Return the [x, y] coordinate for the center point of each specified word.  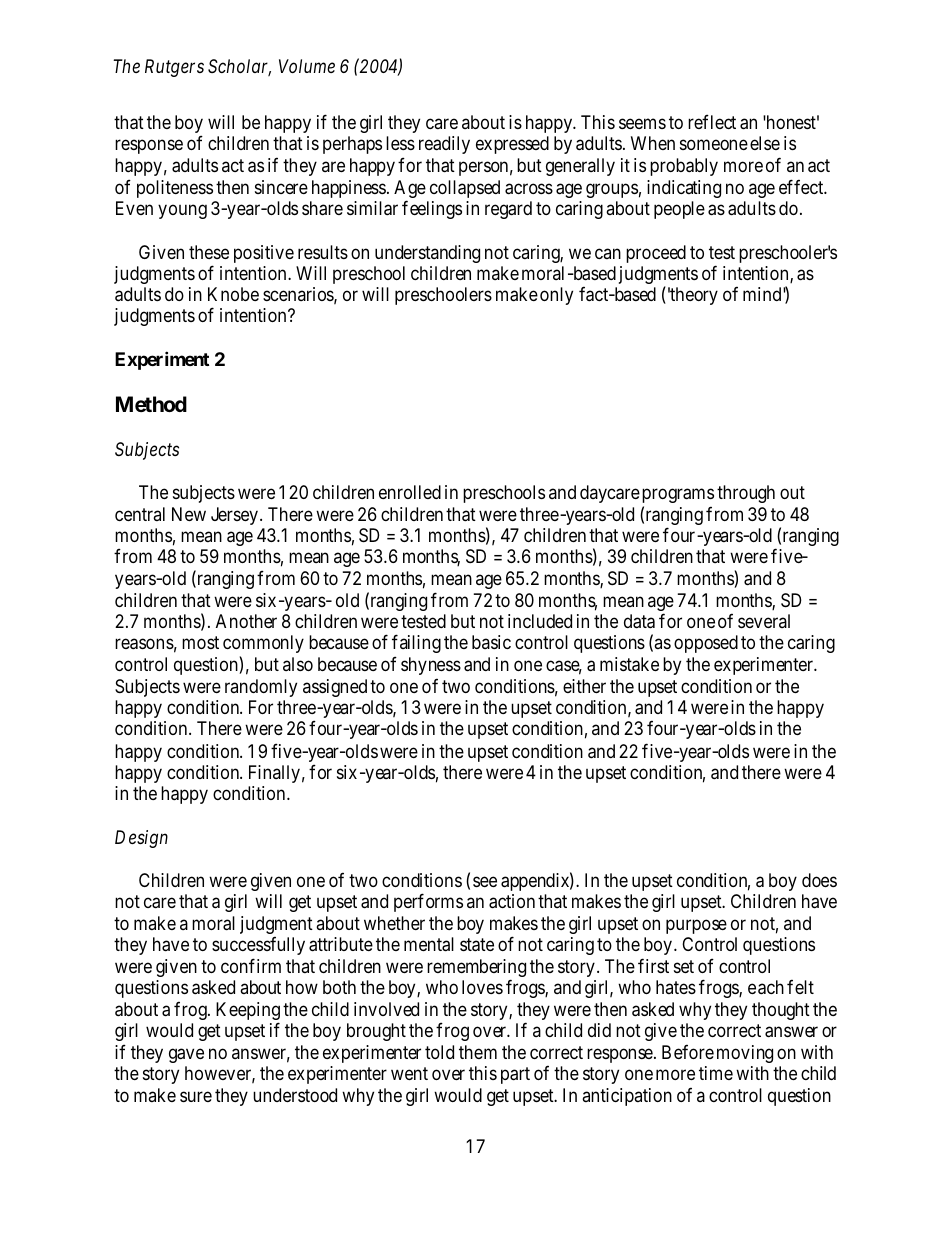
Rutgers [174, 68]
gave [186, 1056]
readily [444, 145]
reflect [712, 121]
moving [745, 1054]
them [478, 1052]
